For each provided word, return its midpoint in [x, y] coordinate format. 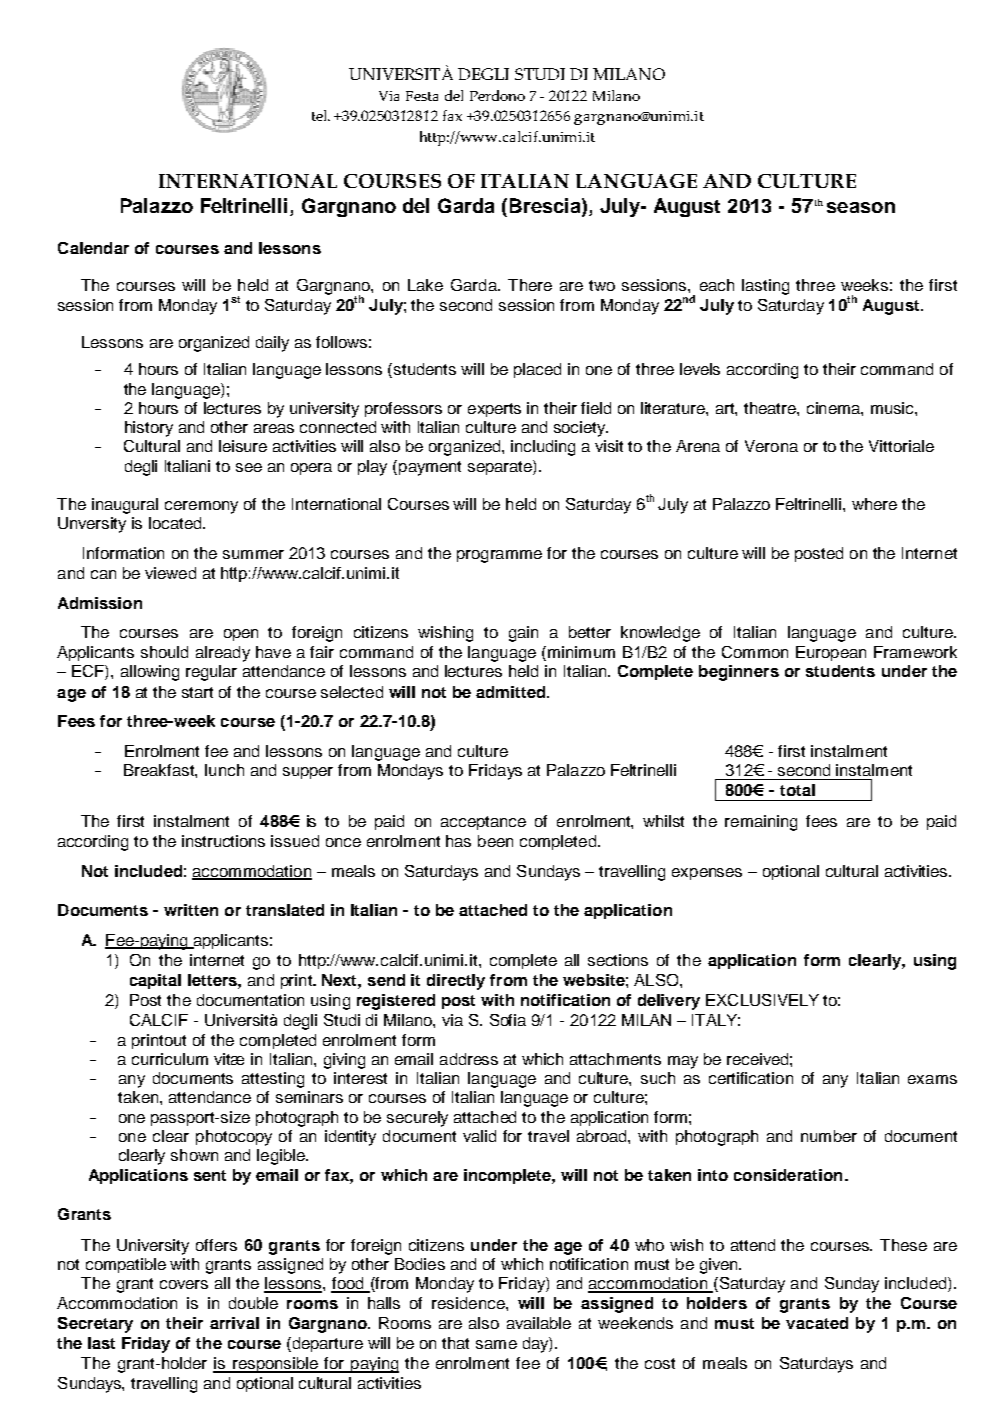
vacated [817, 1323]
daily [272, 344]
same [496, 1344]
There [530, 285]
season [861, 207]
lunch [224, 770]
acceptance [483, 823]
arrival [234, 1323]
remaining [761, 823]
